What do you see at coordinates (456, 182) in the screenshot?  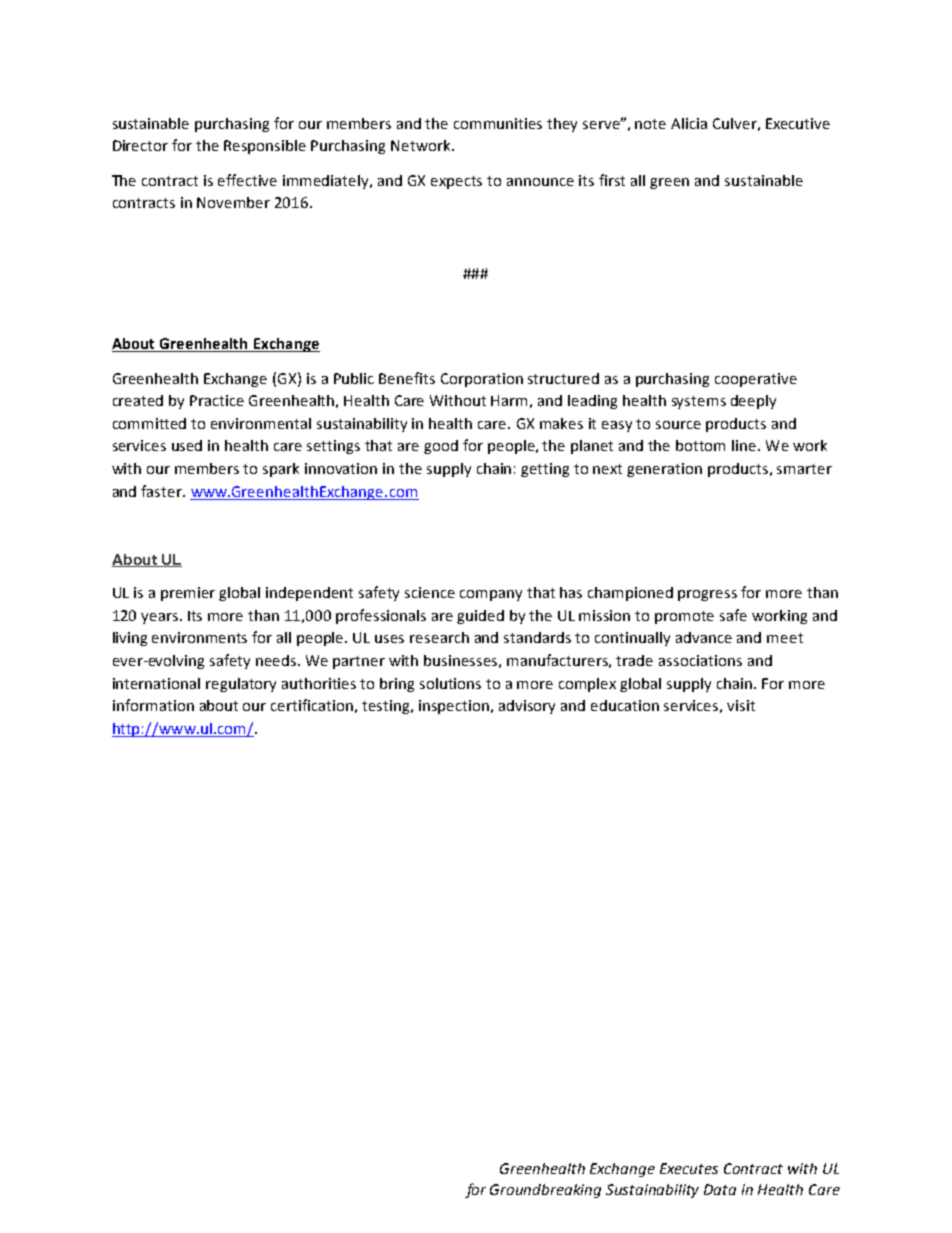 I see `expects` at bounding box center [456, 182].
